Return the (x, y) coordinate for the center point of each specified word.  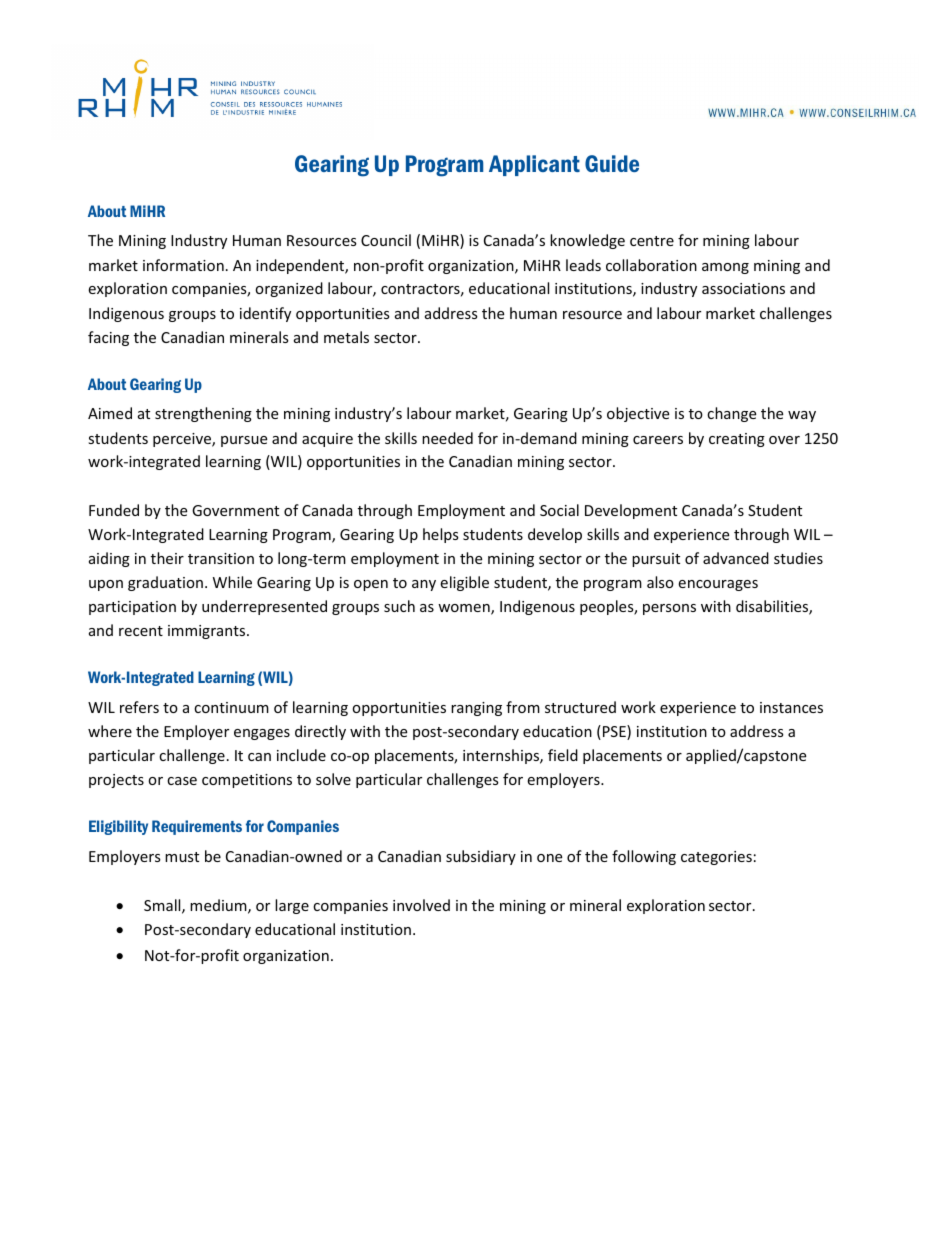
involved (421, 905)
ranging (476, 709)
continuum (231, 707)
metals (346, 337)
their (167, 558)
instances (791, 707)
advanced (736, 558)
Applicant (534, 165)
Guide (612, 163)
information (183, 265)
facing (108, 338)
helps (441, 535)
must (182, 857)
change (731, 414)
